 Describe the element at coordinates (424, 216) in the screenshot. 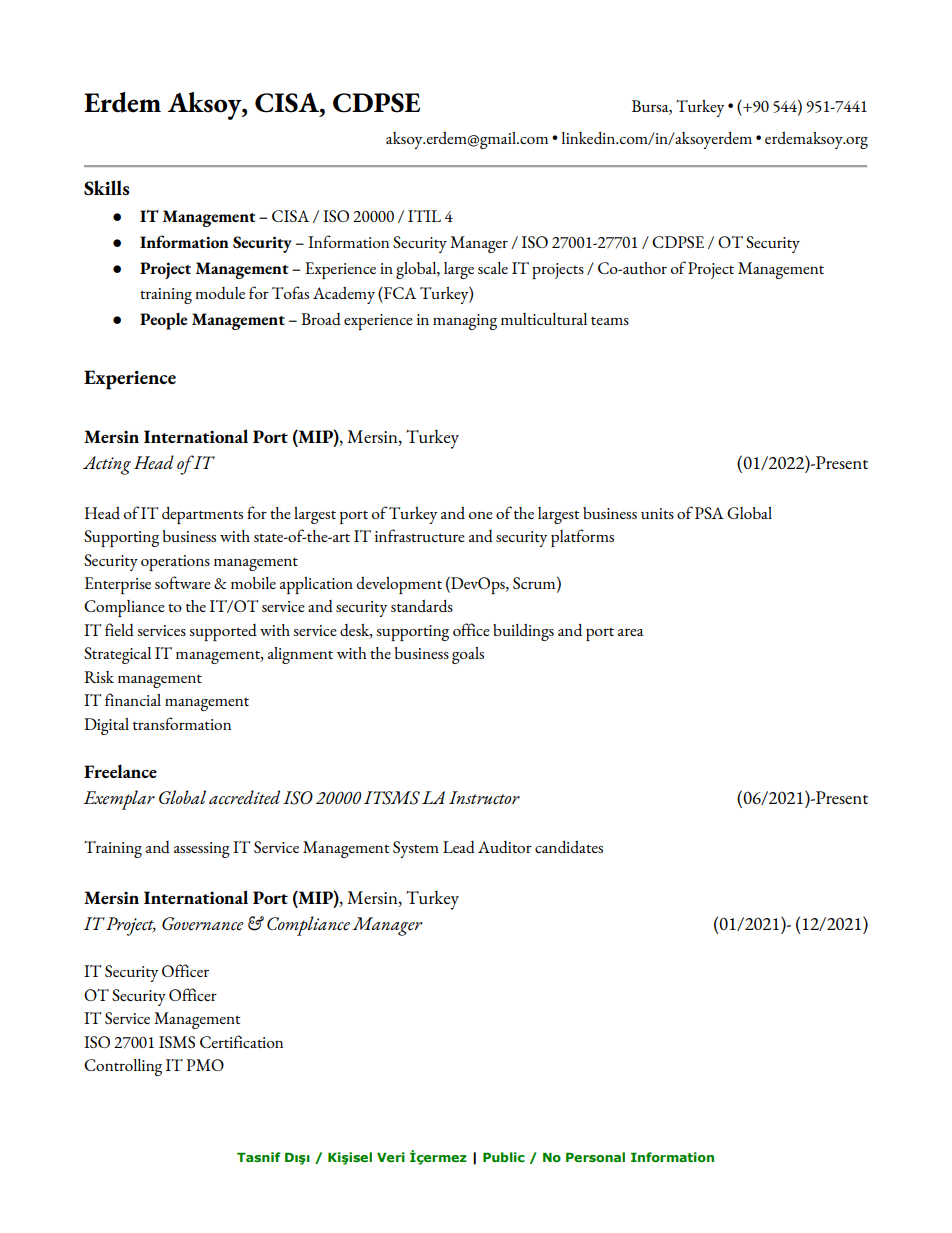

I see `ITIL` at that location.
